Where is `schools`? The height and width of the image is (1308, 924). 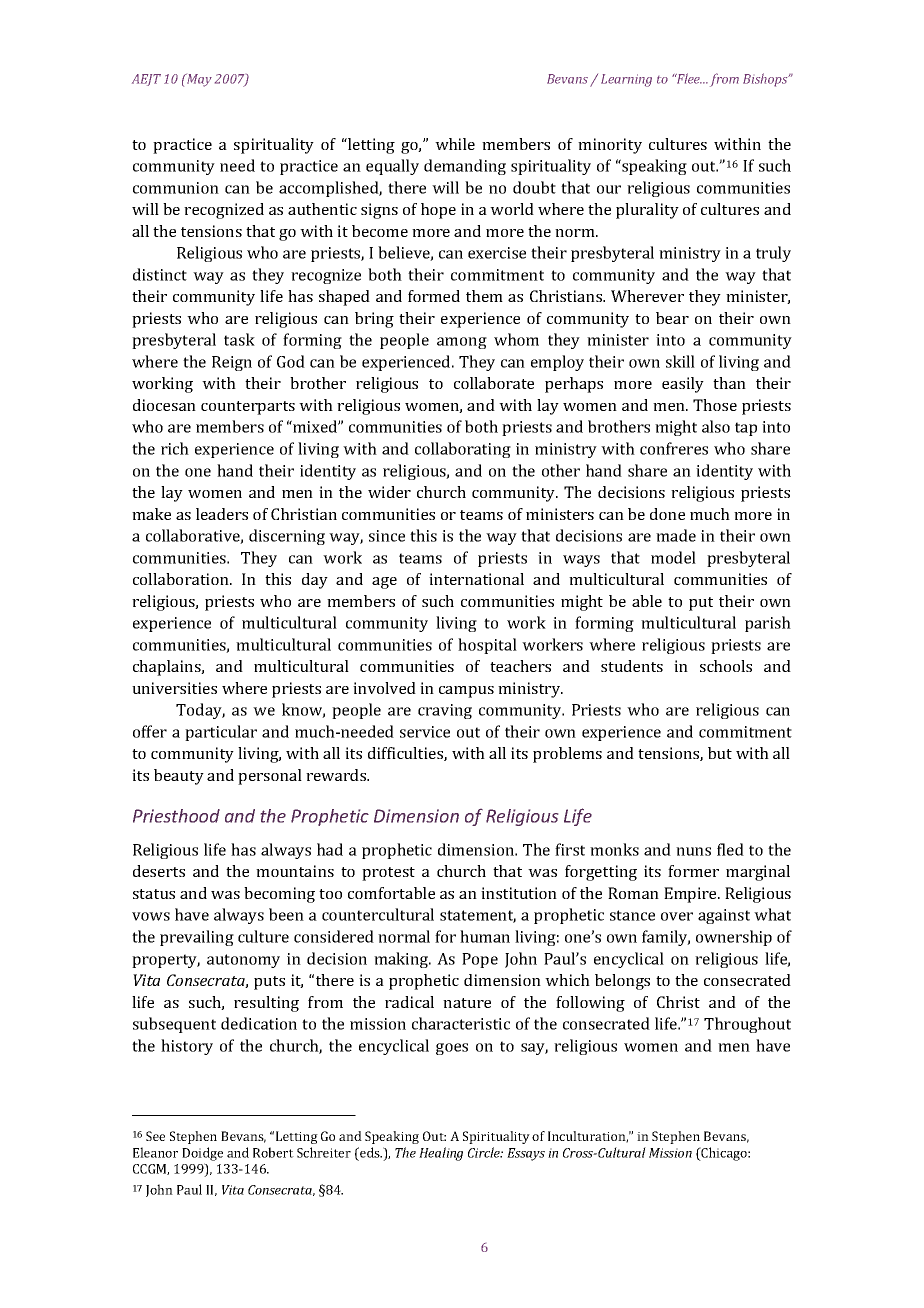 schools is located at coordinates (726, 666).
